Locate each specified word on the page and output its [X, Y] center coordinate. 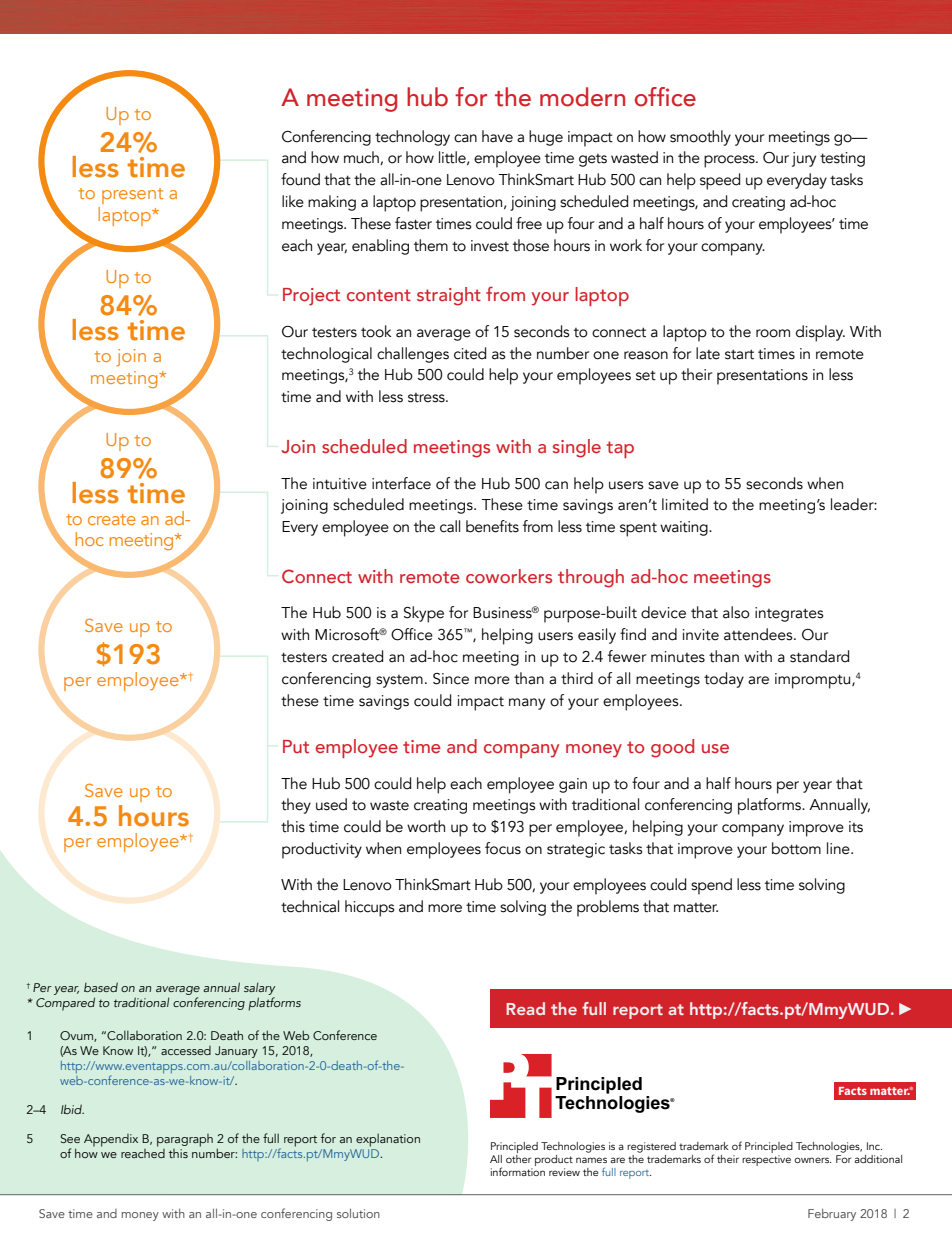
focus [503, 848]
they [296, 806]
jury [804, 159]
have [497, 136]
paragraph [185, 1140]
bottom [796, 848]
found [300, 179]
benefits [492, 526]
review [564, 1172]
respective [766, 1160]
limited [685, 504]
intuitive [340, 484]
